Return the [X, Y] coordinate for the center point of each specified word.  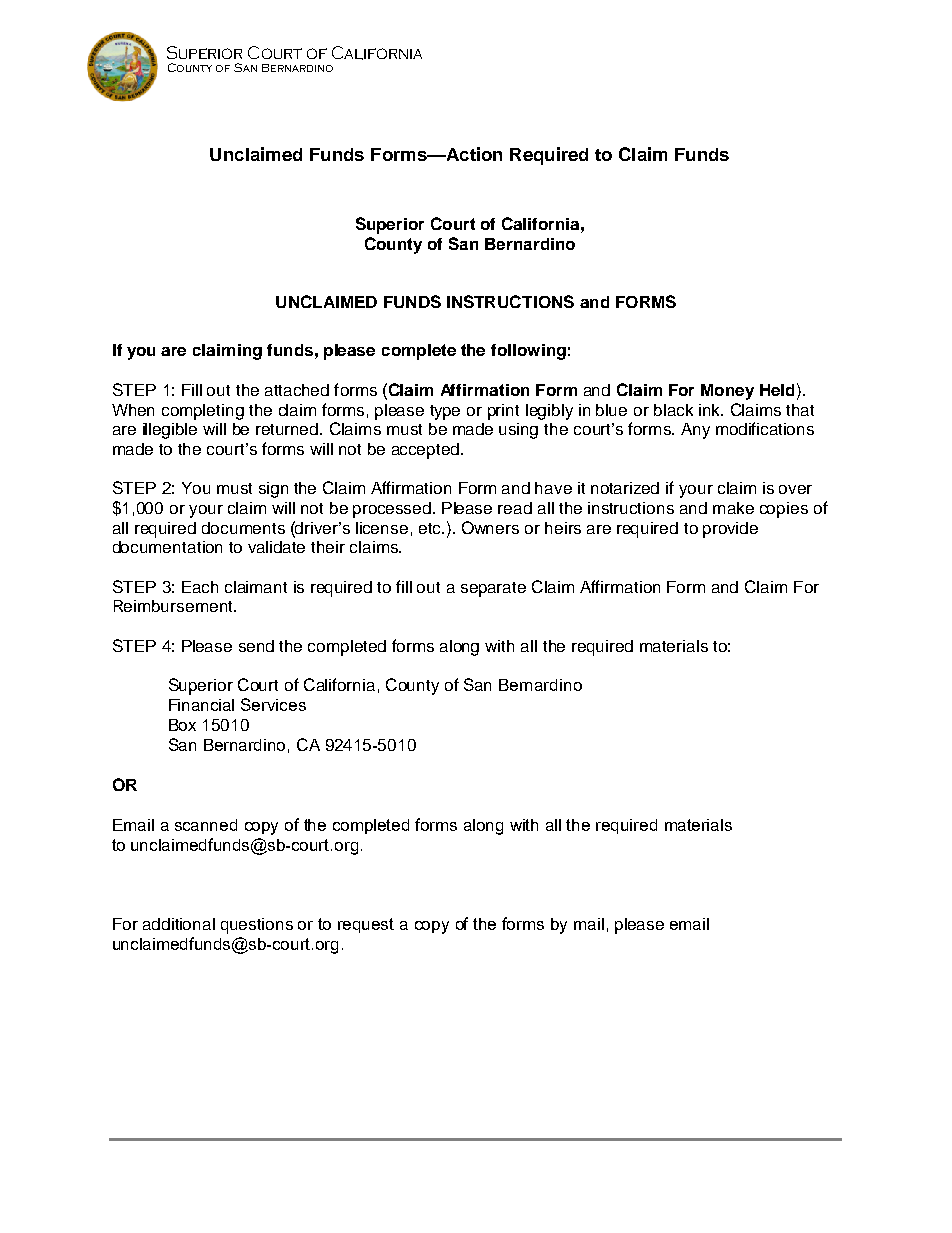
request [366, 925]
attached [297, 390]
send [256, 646]
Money [727, 392]
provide [730, 530]
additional [179, 924]
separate [493, 589]
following [528, 352]
